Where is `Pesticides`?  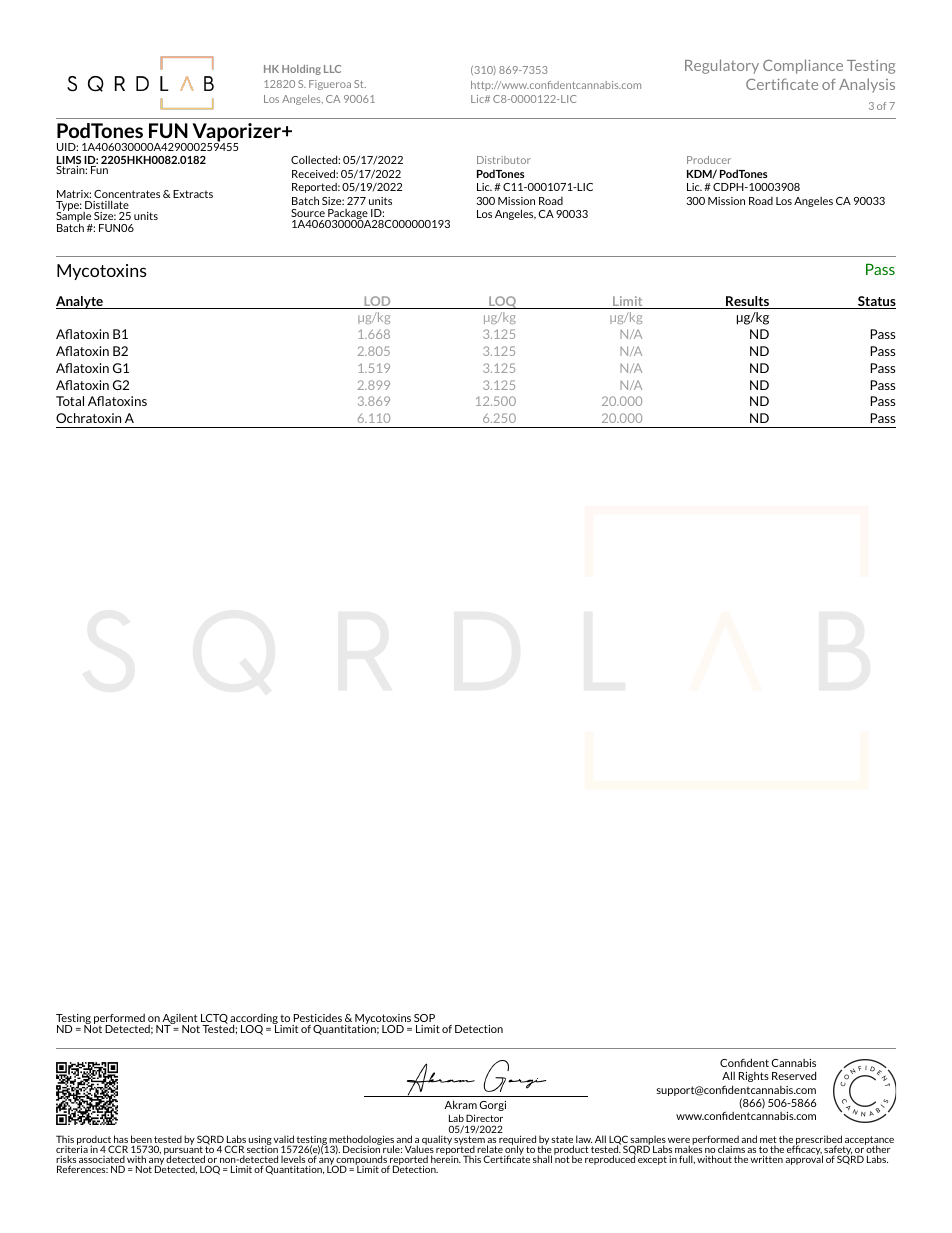
Pesticides is located at coordinates (318, 1018).
